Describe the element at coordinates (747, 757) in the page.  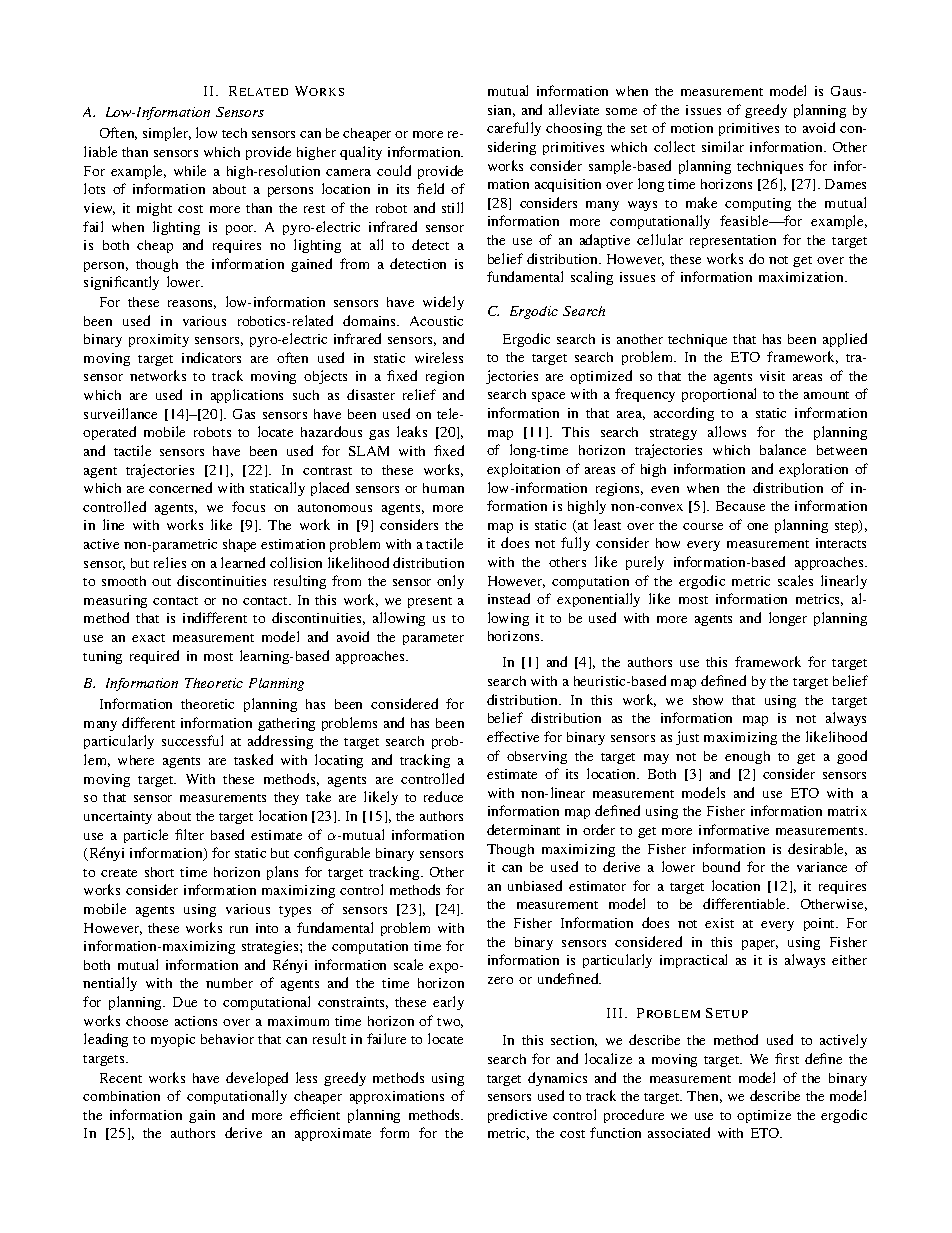
I see `enough` at that location.
